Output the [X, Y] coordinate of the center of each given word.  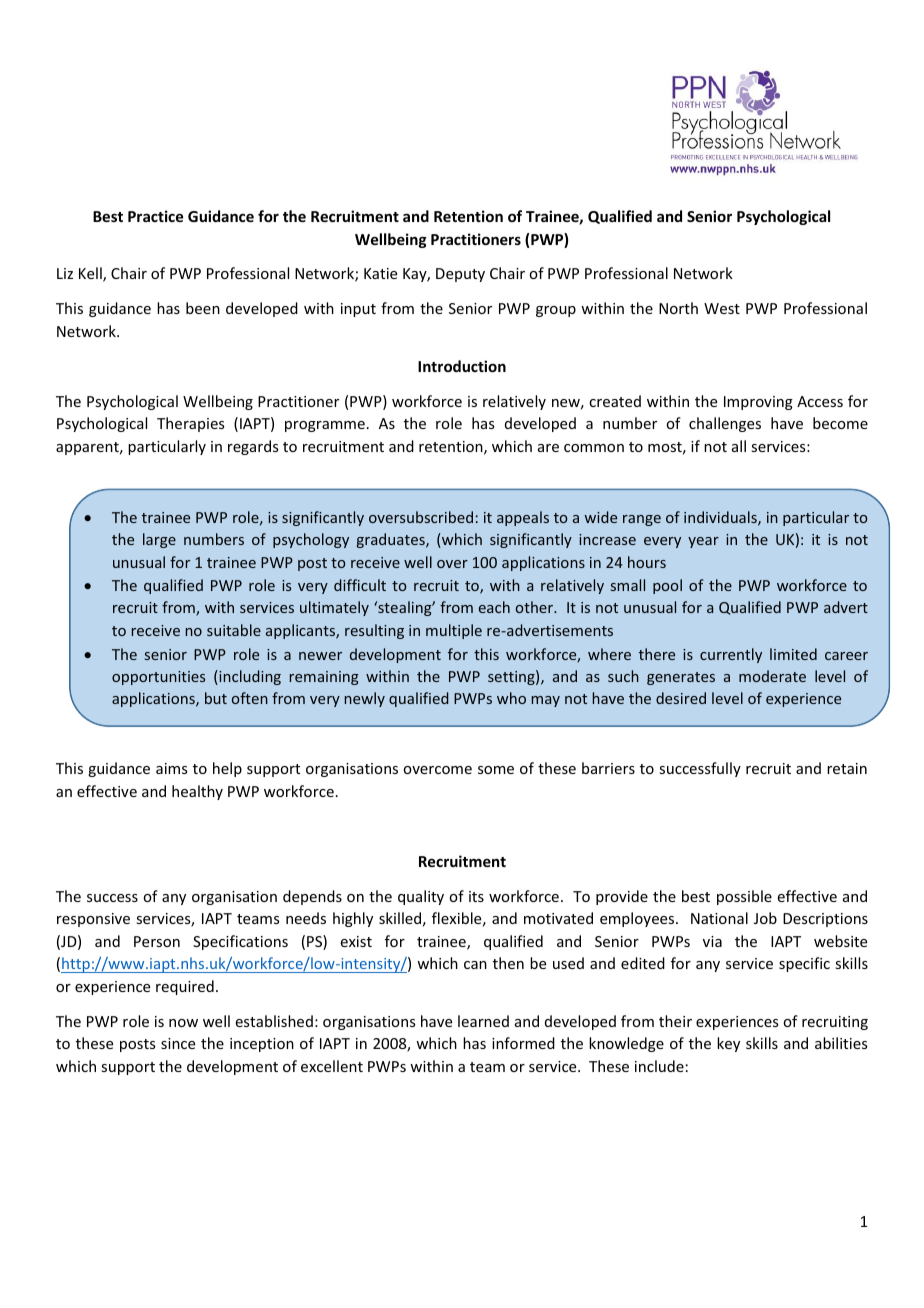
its [476, 896]
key [728, 1044]
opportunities [158, 678]
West [722, 308]
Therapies [190, 424]
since [178, 1043]
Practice [155, 216]
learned [483, 1021]
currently [731, 655]
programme [325, 426]
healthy [197, 792]
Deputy [460, 275]
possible [744, 897]
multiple [454, 631]
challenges [725, 424]
